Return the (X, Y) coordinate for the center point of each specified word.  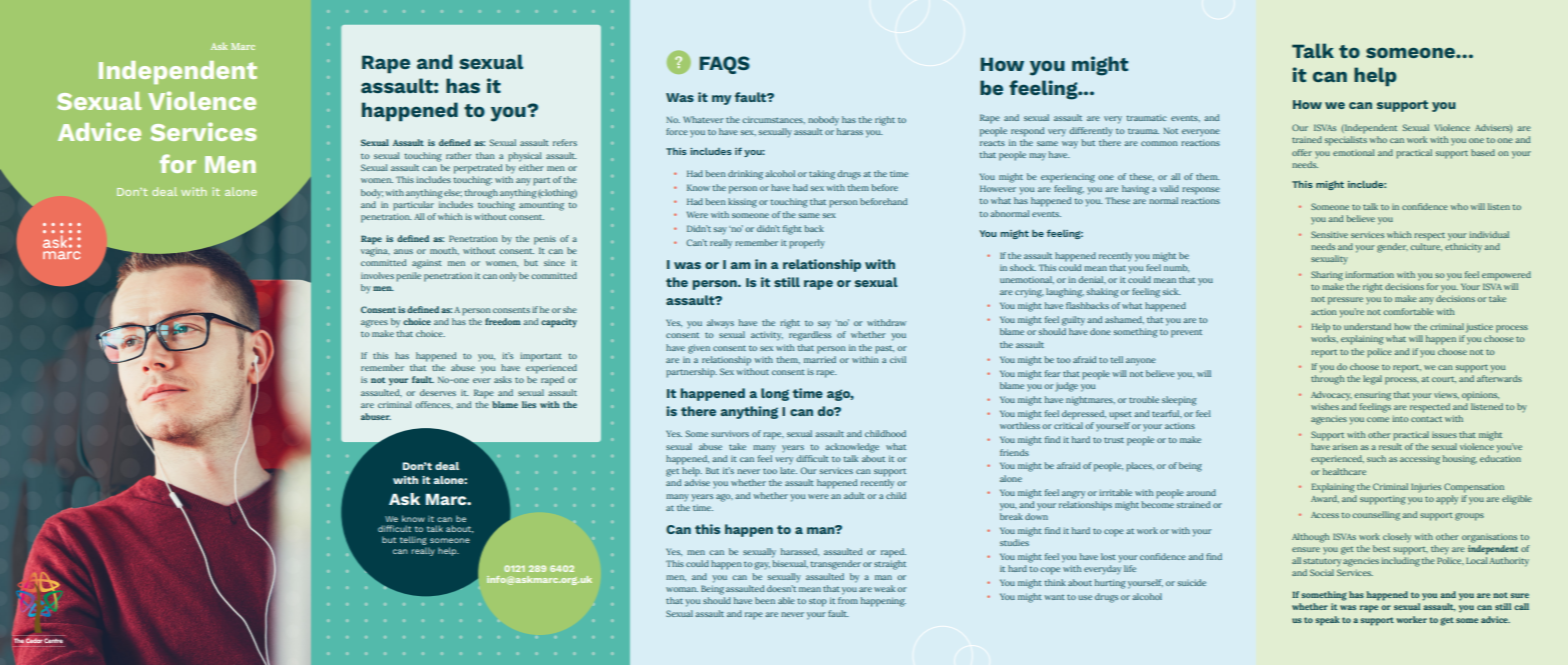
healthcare (1344, 471)
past (884, 349)
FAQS (724, 65)
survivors (730, 433)
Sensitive (1329, 234)
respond (1027, 132)
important (541, 357)
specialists (1346, 141)
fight (792, 230)
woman (682, 589)
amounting (541, 206)
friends (1014, 452)
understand (1367, 326)
